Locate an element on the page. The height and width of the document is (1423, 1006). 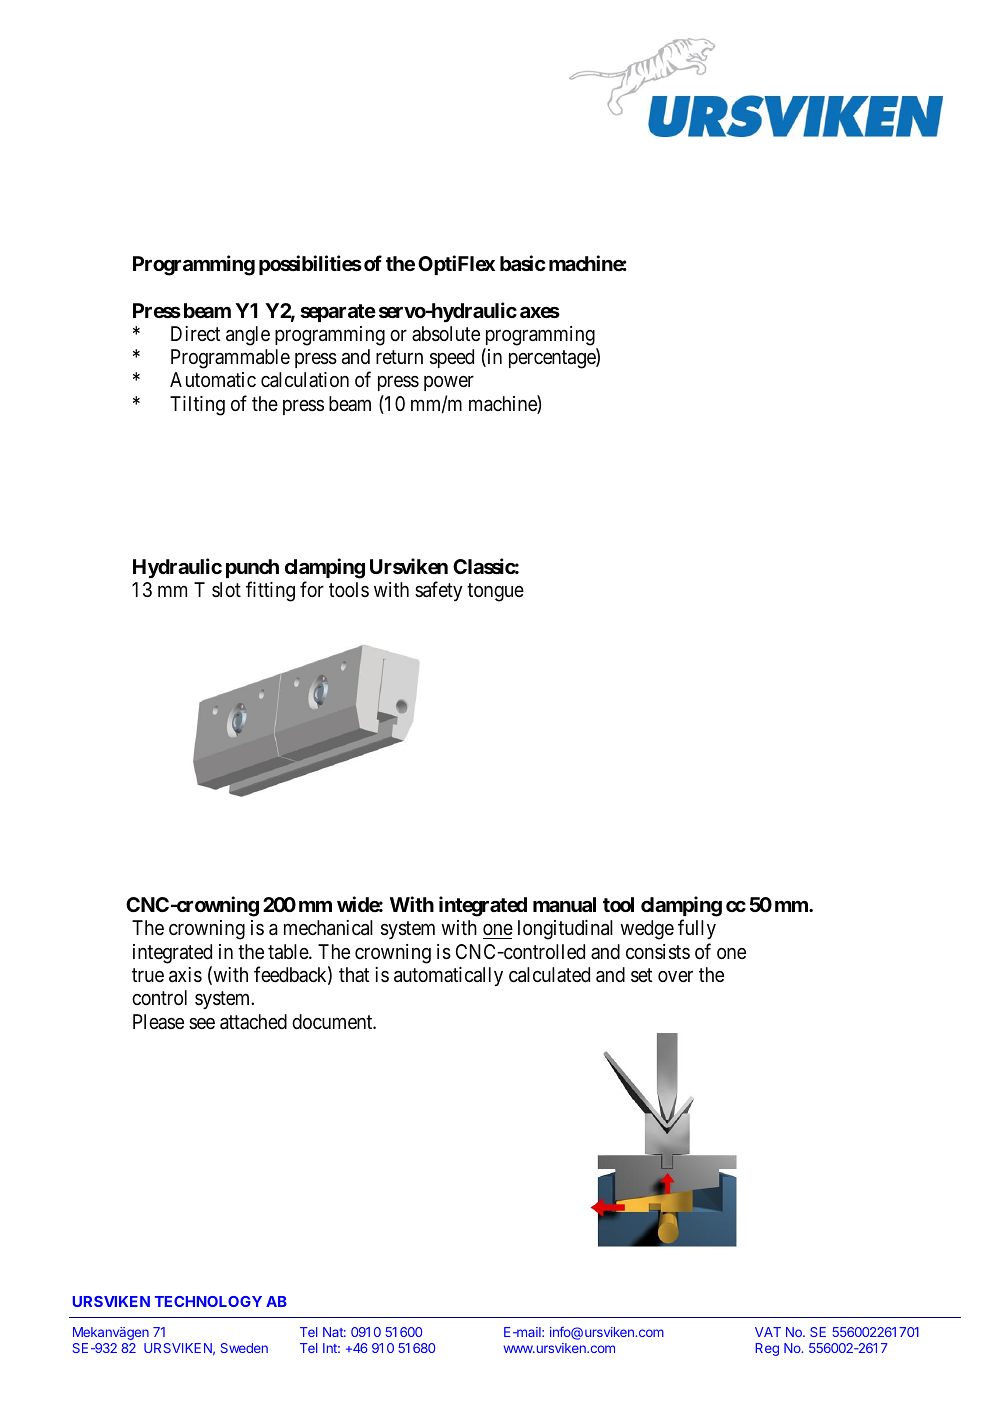
see is located at coordinates (202, 1023).
